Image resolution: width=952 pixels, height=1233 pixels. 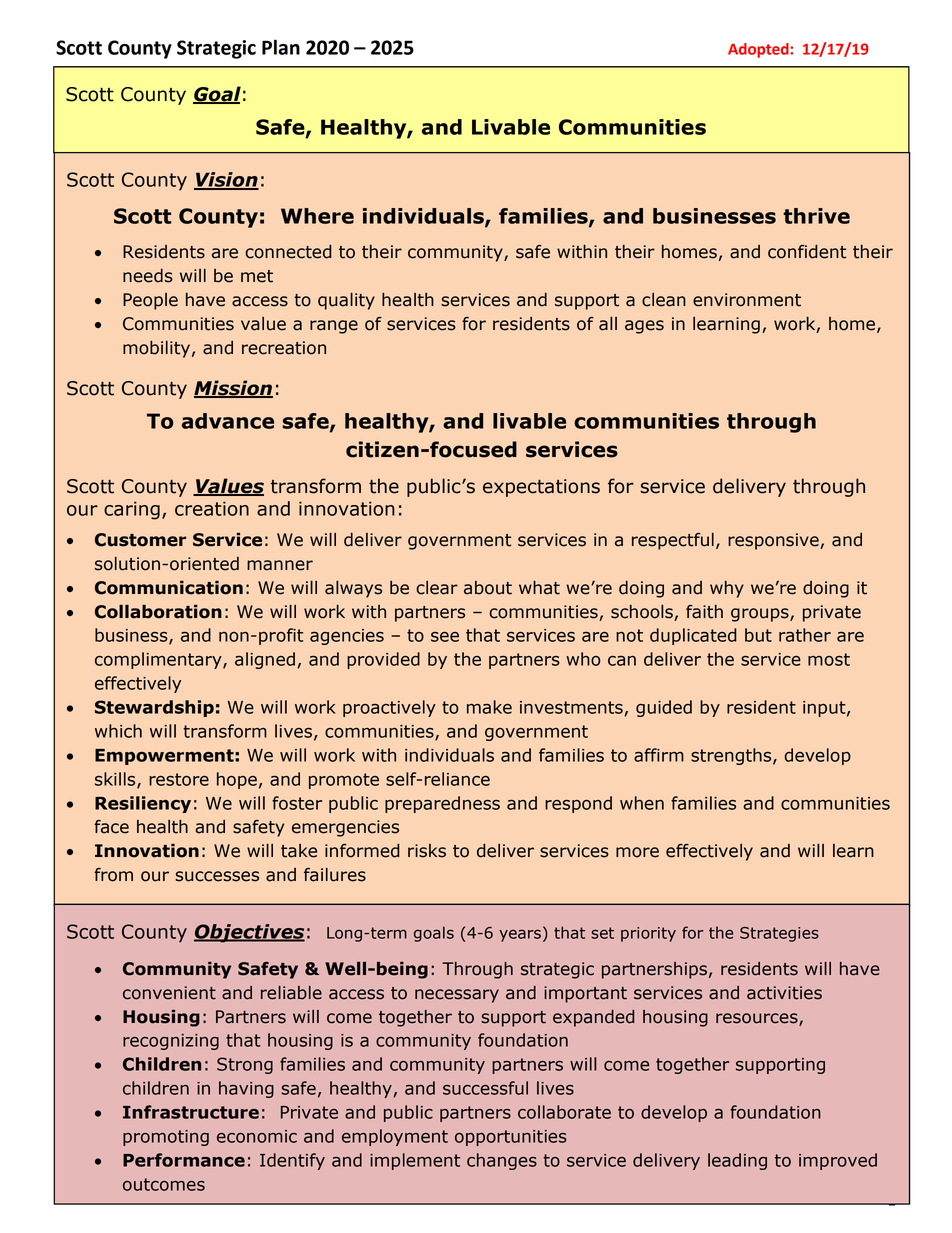 I want to click on Strategies, so click(x=779, y=934).
